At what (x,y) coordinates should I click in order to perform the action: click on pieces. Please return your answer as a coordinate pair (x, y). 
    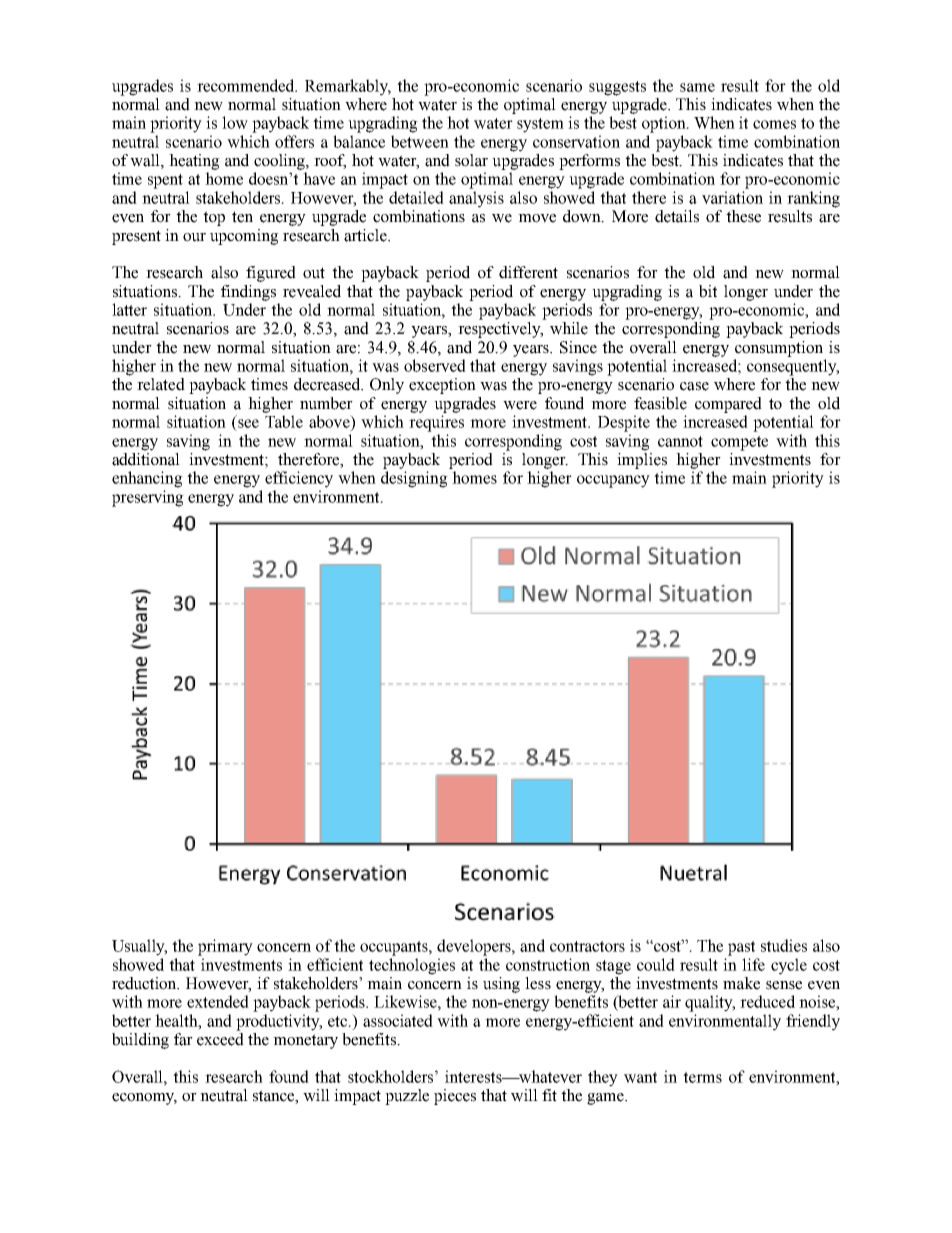
    Looking at the image, I should click on (455, 1097).
